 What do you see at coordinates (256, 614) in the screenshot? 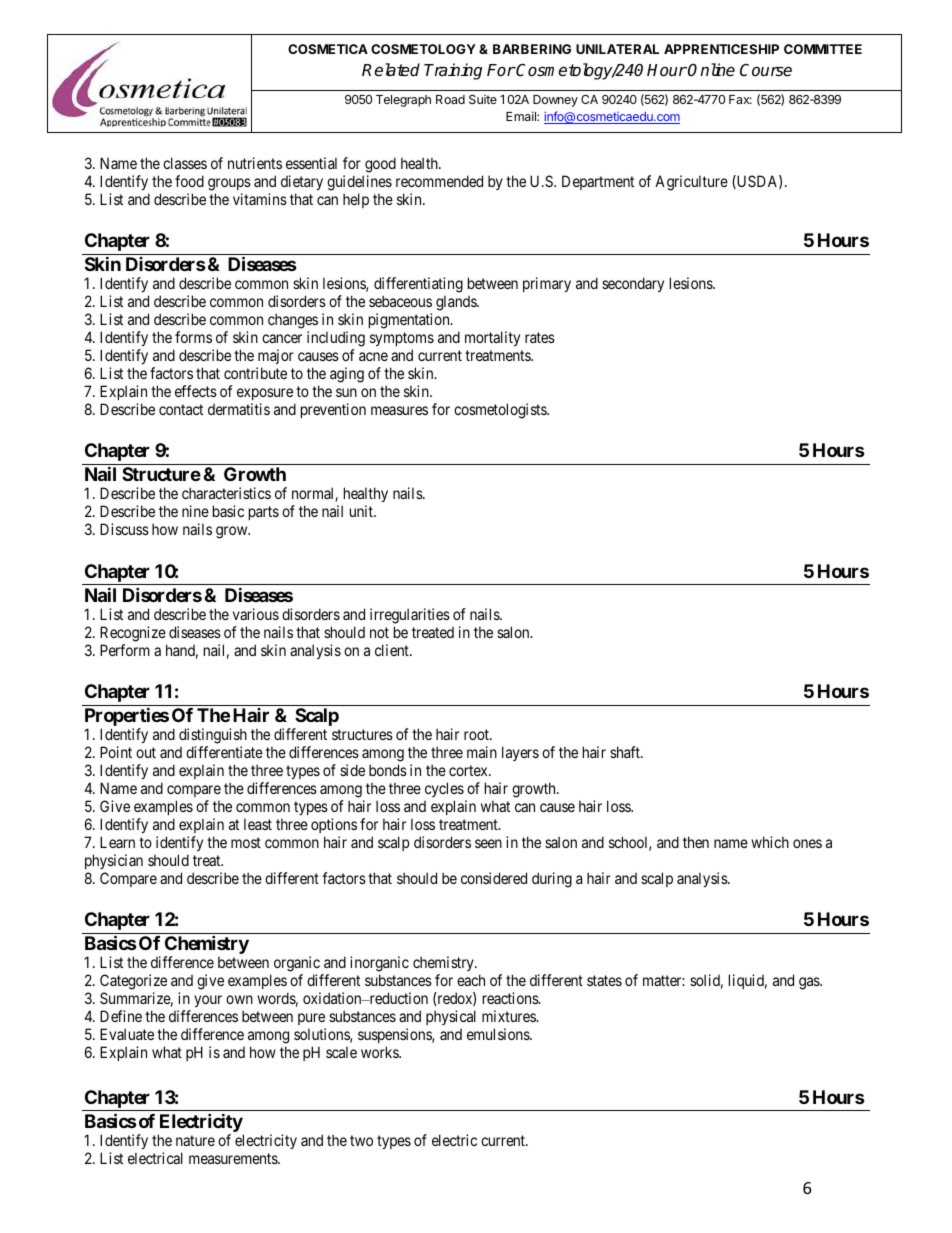
I see `various` at bounding box center [256, 614].
